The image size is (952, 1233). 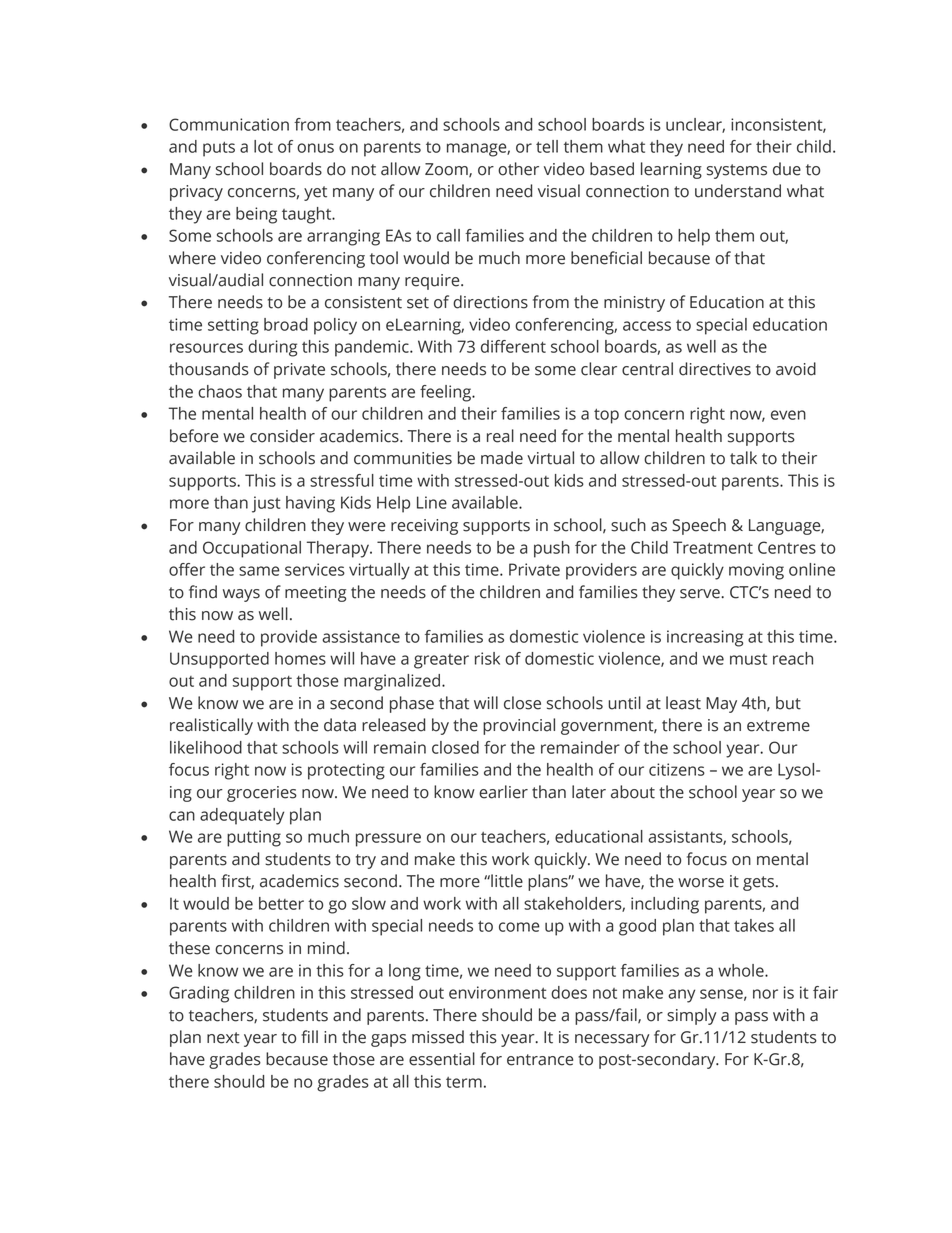 I want to click on next, so click(x=223, y=1038).
